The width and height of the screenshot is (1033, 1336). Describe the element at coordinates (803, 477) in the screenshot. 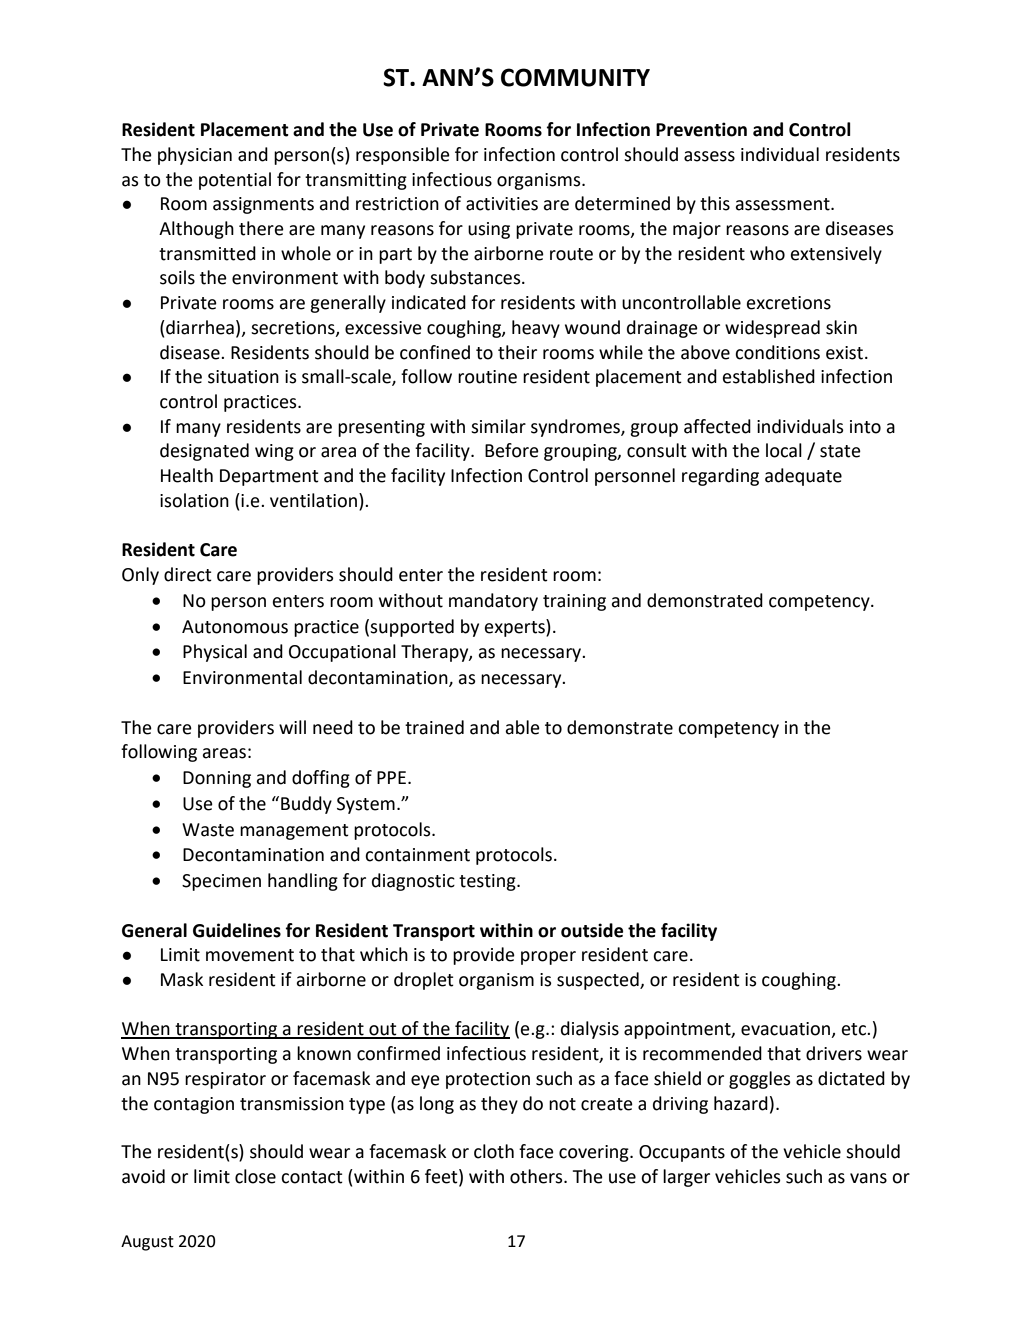

I see `adequate` at that location.
